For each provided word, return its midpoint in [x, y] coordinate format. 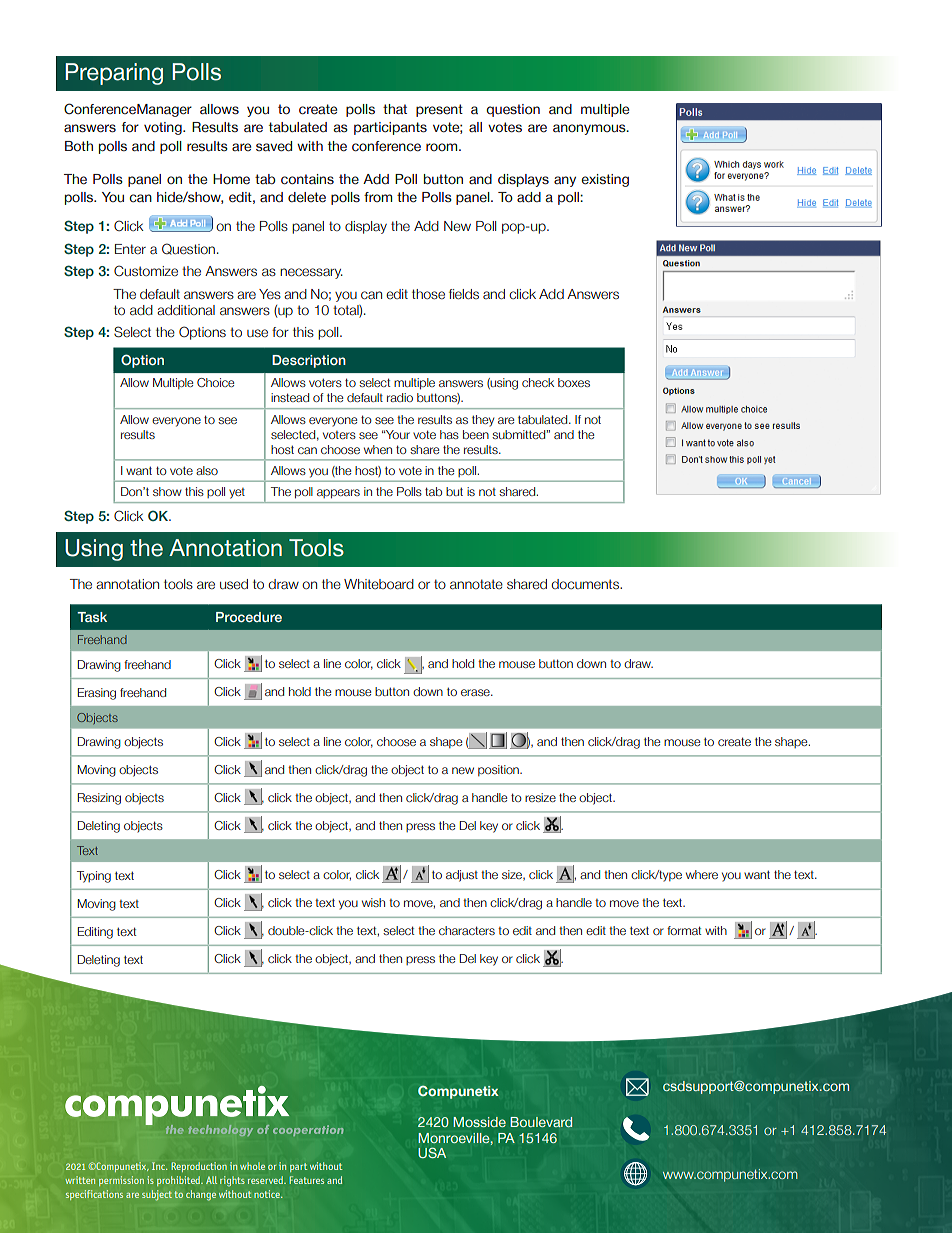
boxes [574, 382]
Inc [159, 1166]
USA [432, 1152]
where [702, 874]
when [378, 449]
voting [164, 128]
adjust [462, 876]
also [207, 470]
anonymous [590, 129]
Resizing [99, 799]
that [395, 109]
